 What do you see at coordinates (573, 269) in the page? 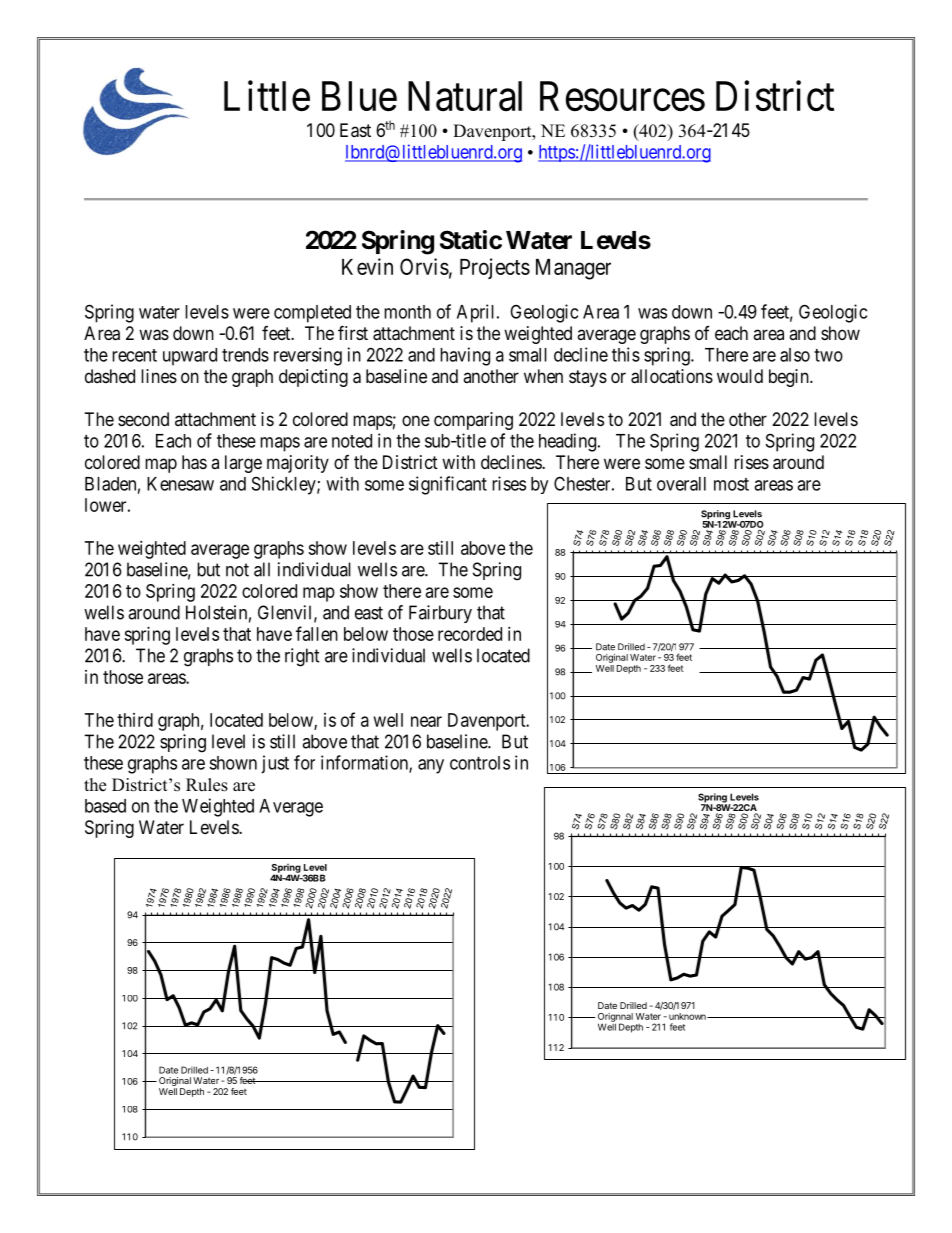
I see `Manager` at bounding box center [573, 269].
